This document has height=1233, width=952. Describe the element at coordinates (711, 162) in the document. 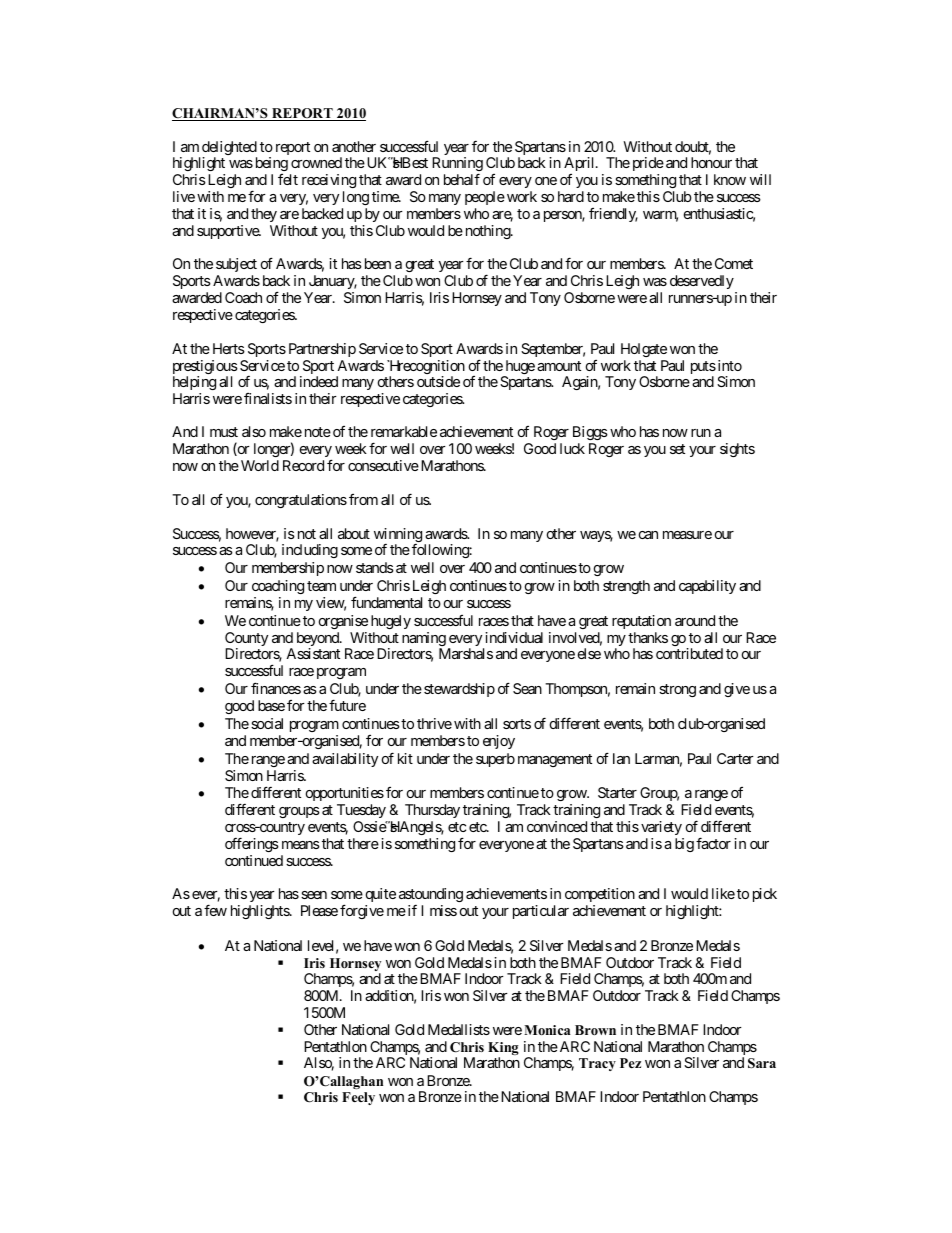

I see `honour` at that location.
